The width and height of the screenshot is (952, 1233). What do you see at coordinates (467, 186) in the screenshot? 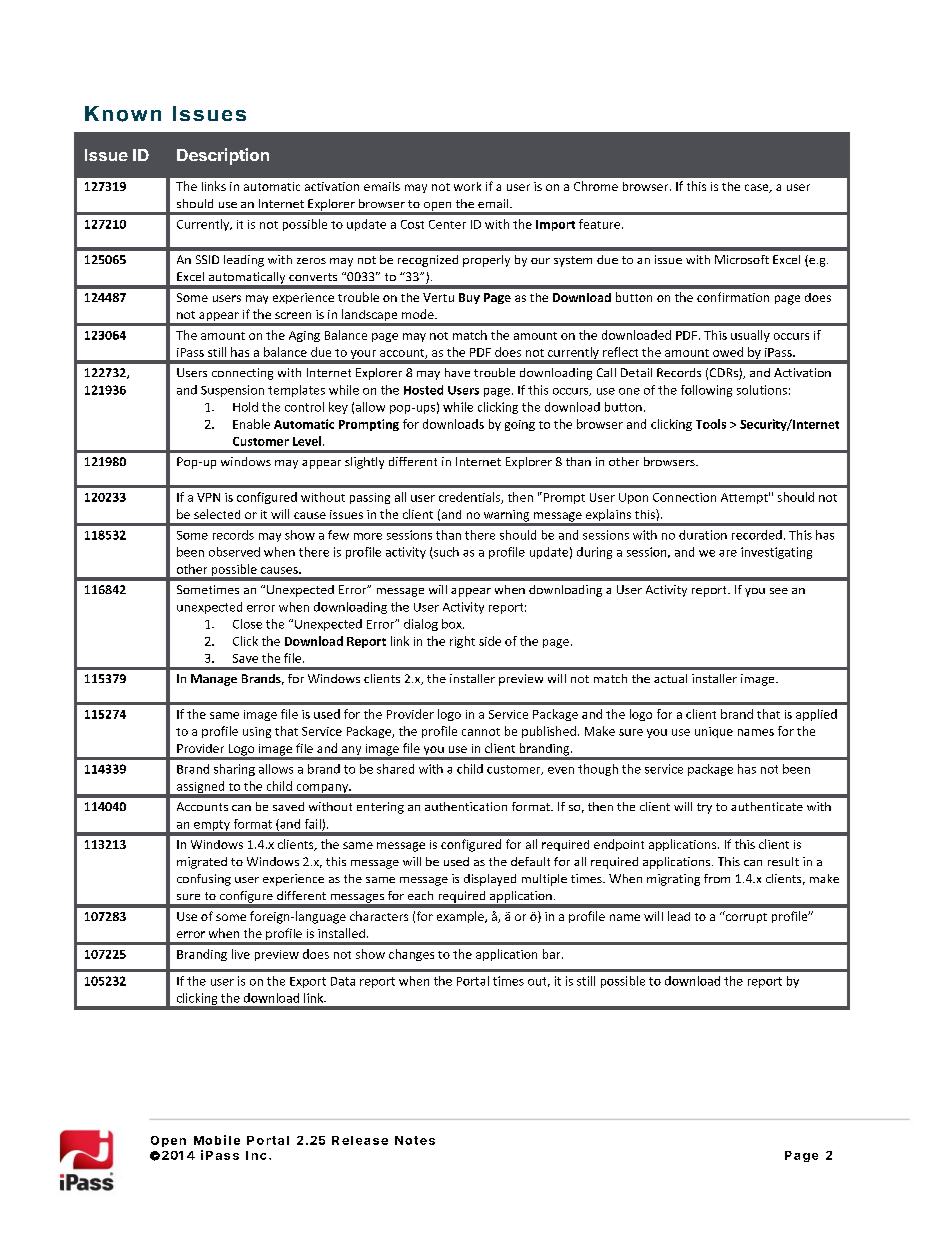
I see `work` at bounding box center [467, 186].
